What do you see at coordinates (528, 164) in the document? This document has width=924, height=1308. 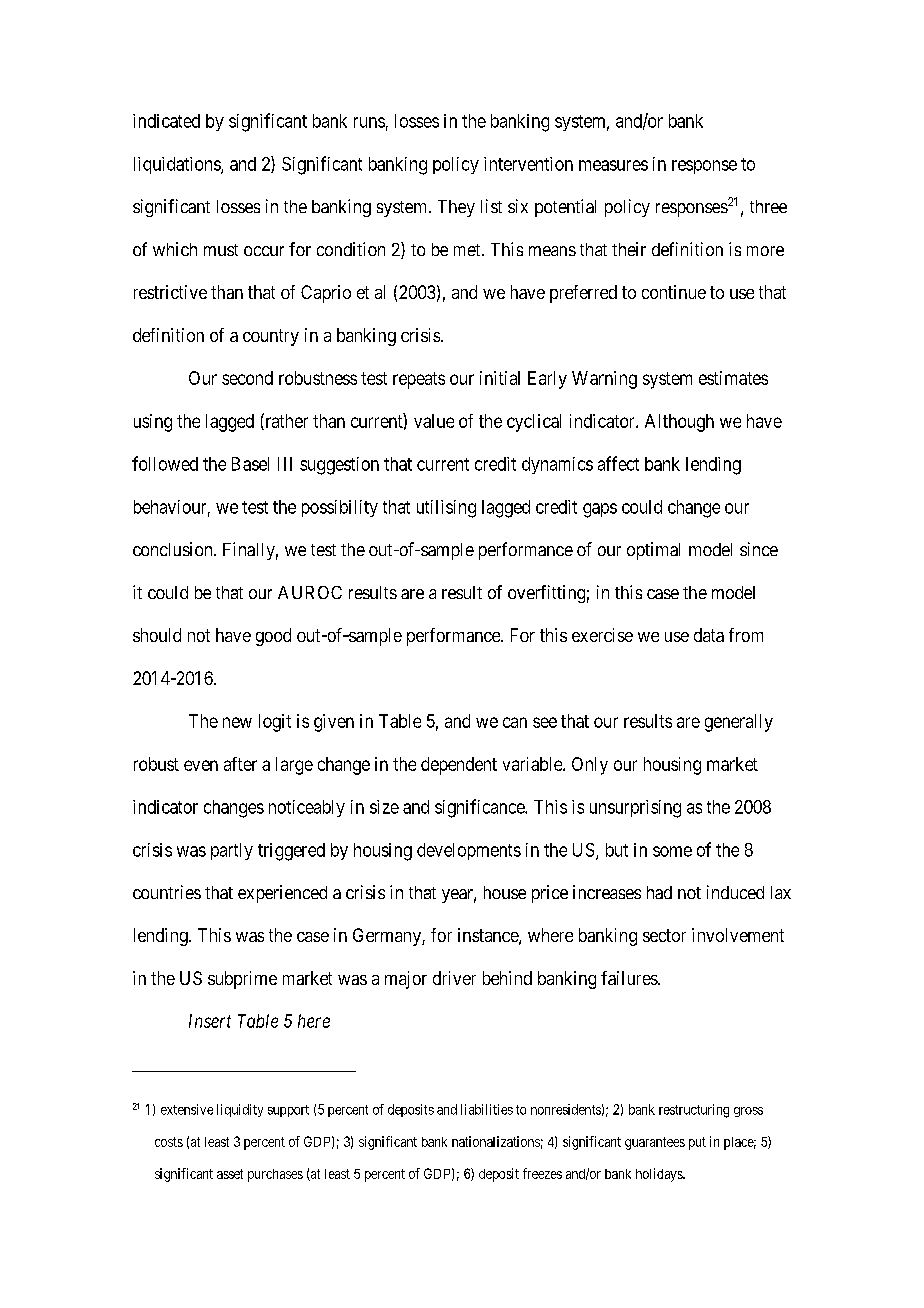 I see `intervention` at bounding box center [528, 164].
